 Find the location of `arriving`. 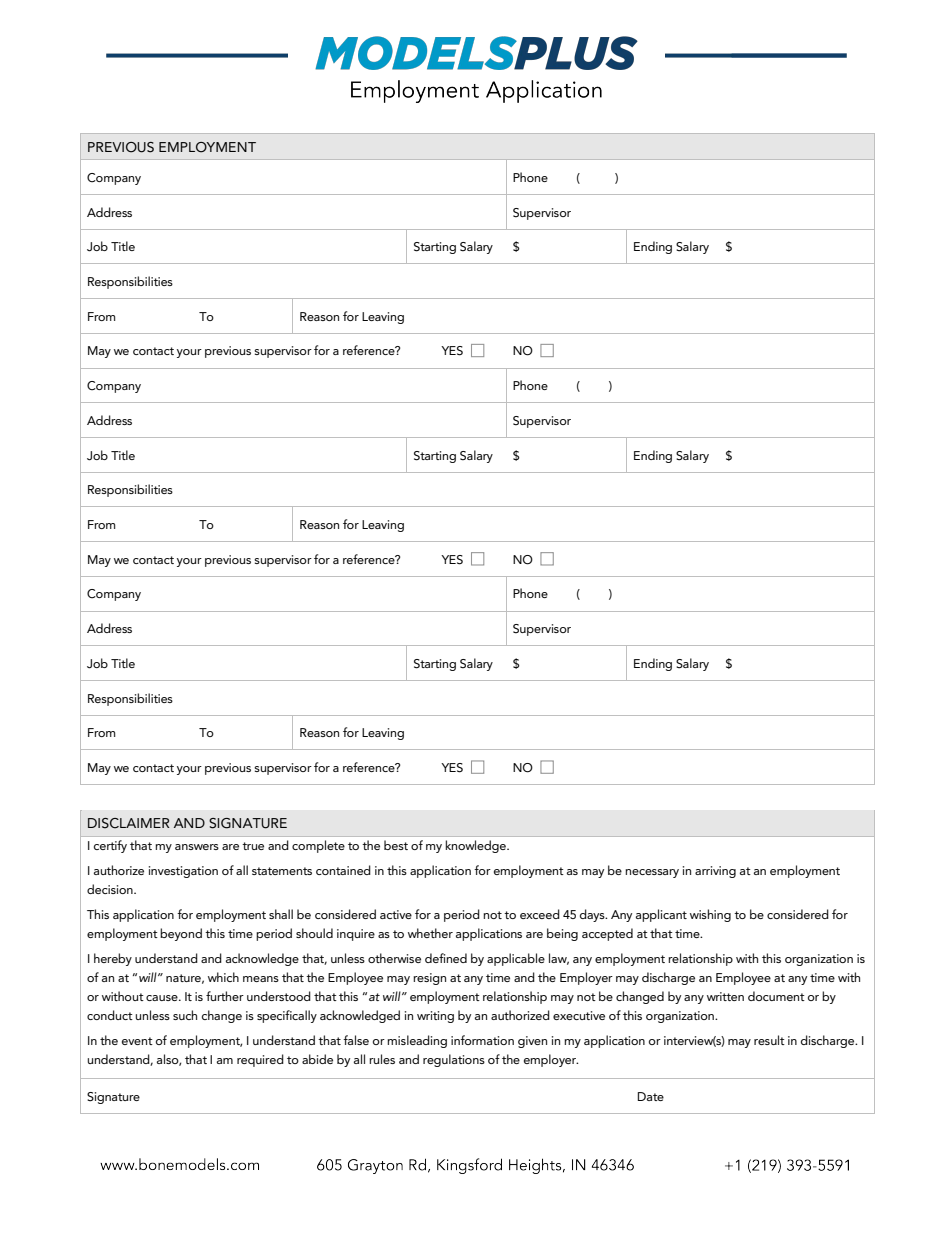

arriving is located at coordinates (715, 872).
